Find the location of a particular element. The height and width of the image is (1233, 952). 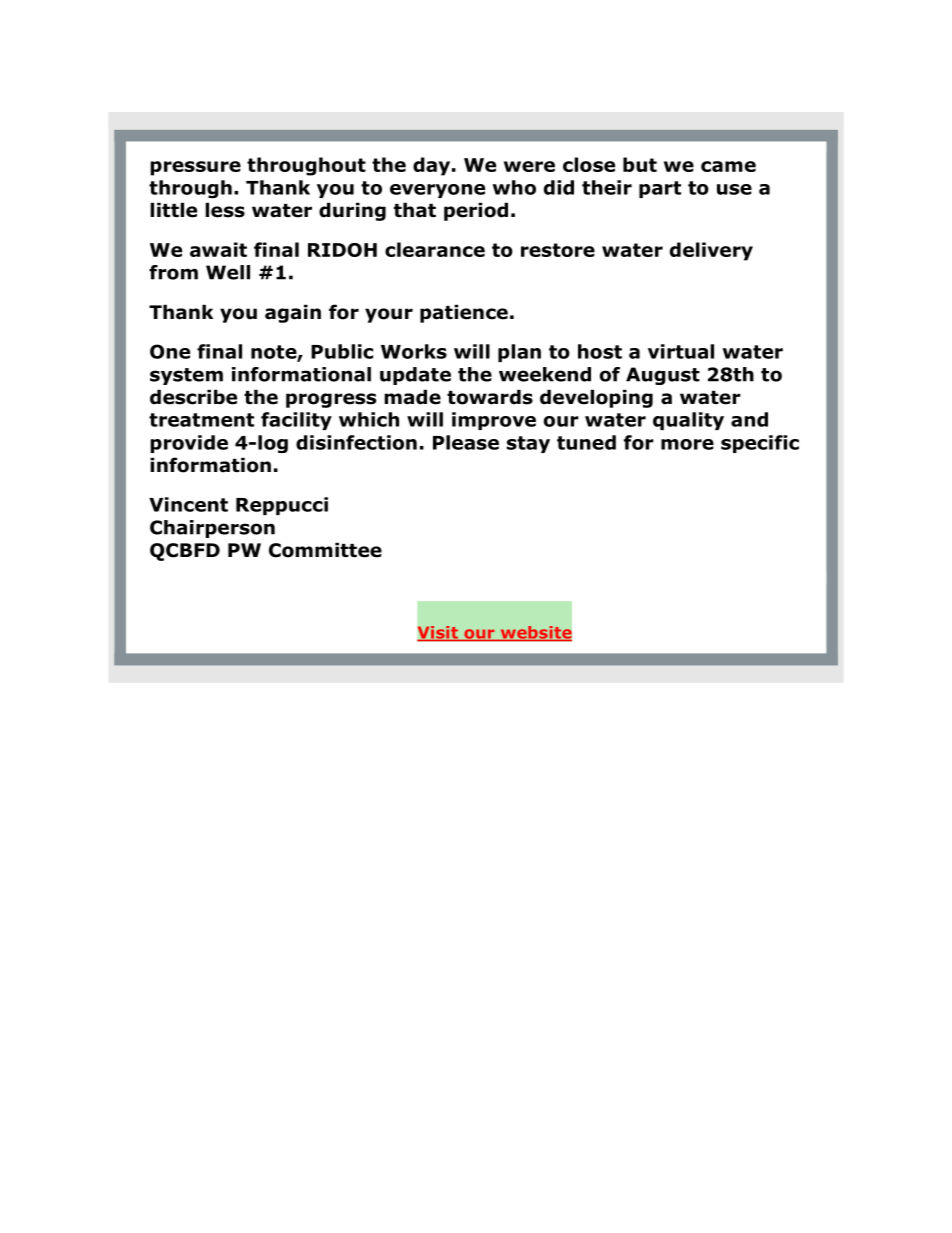

came is located at coordinates (728, 166).
